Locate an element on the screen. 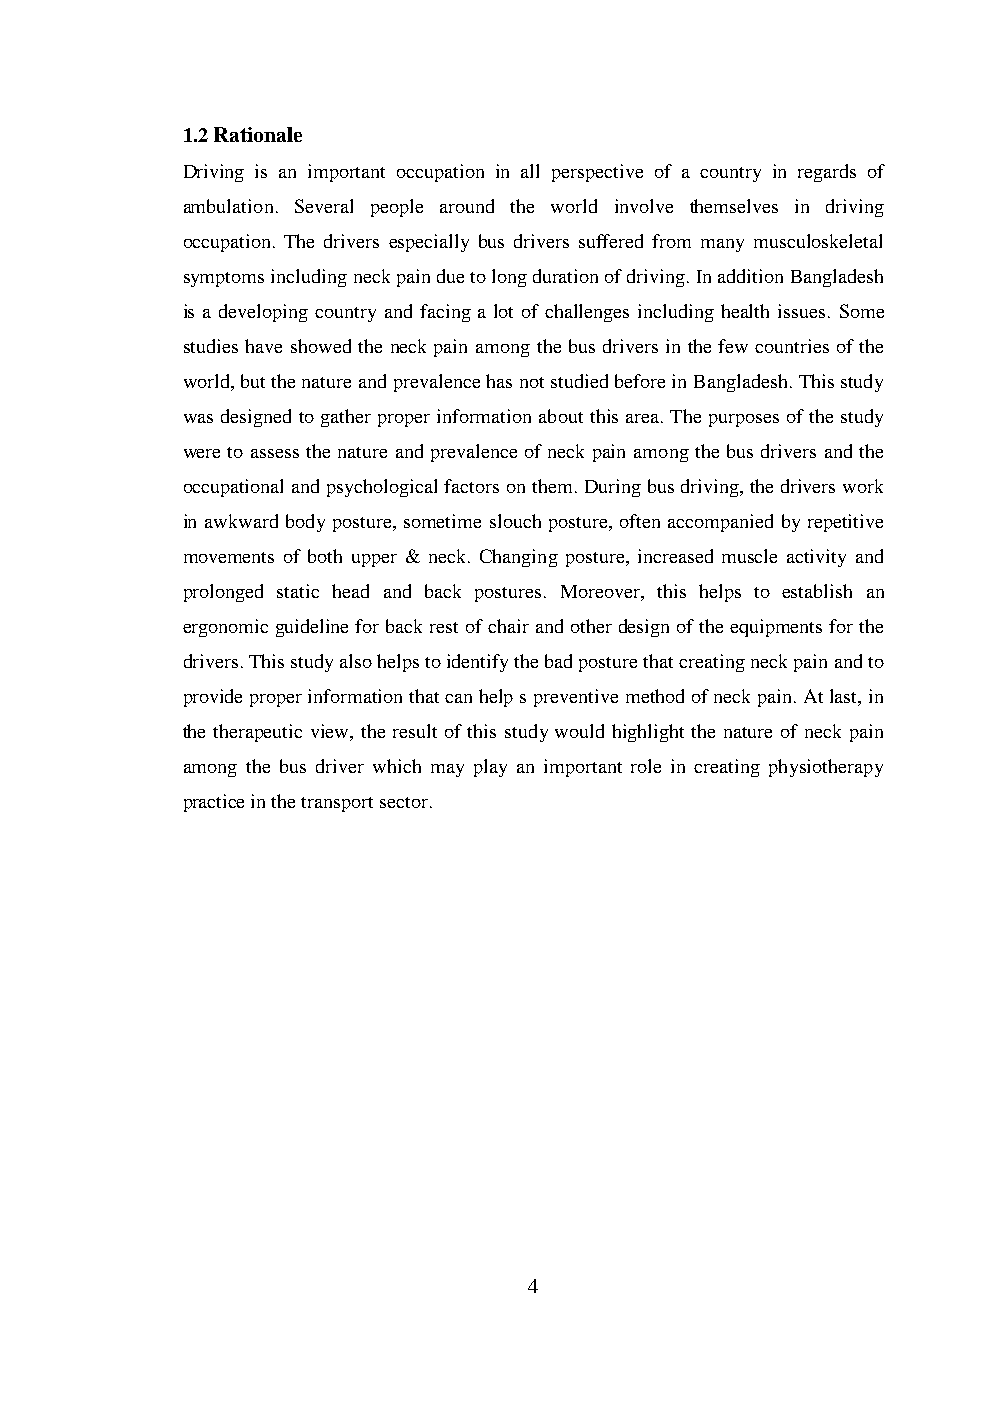 The image size is (1006, 1422). factors is located at coordinates (471, 486).
